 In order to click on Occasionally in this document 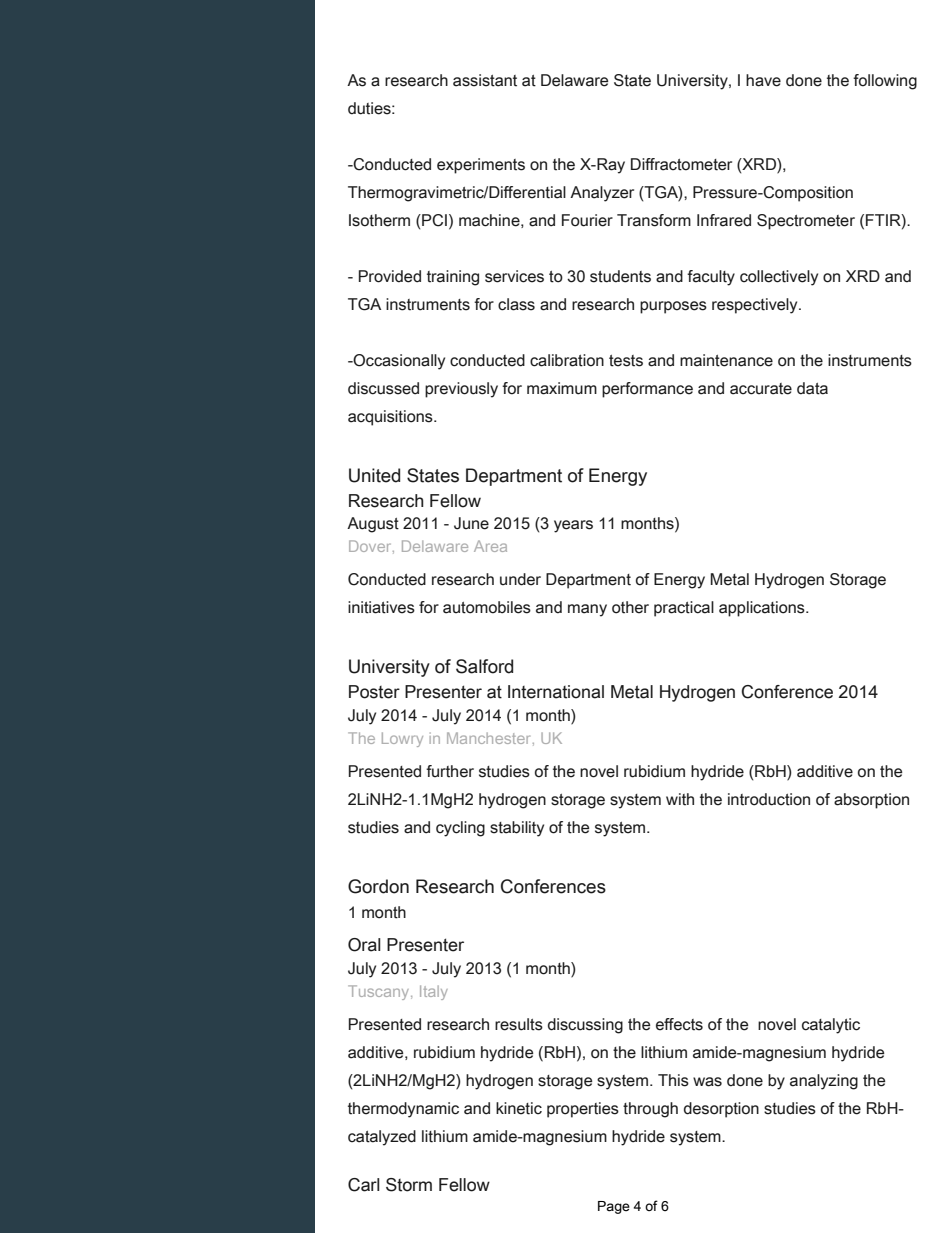, I will do `click(398, 362)`.
